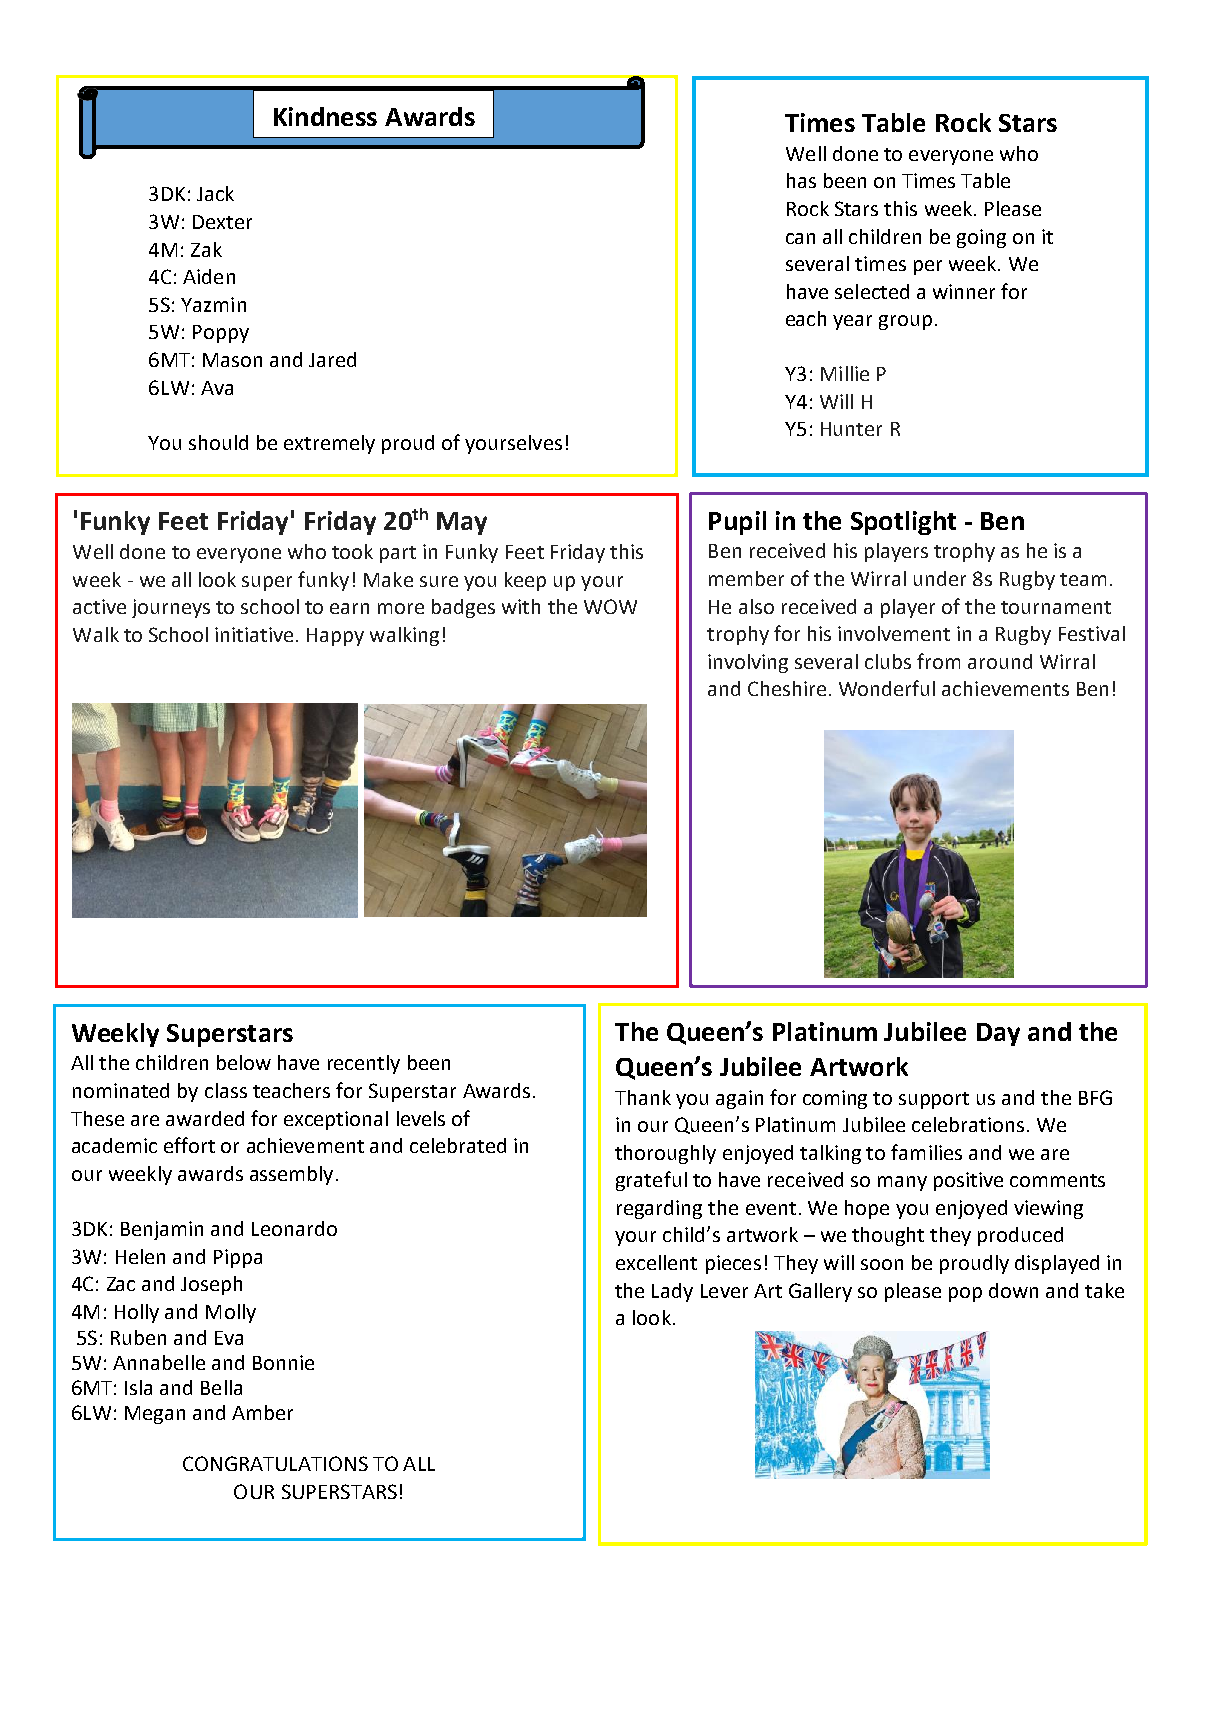 This screenshot has height=1729, width=1223. I want to click on initiative, so click(254, 634).
